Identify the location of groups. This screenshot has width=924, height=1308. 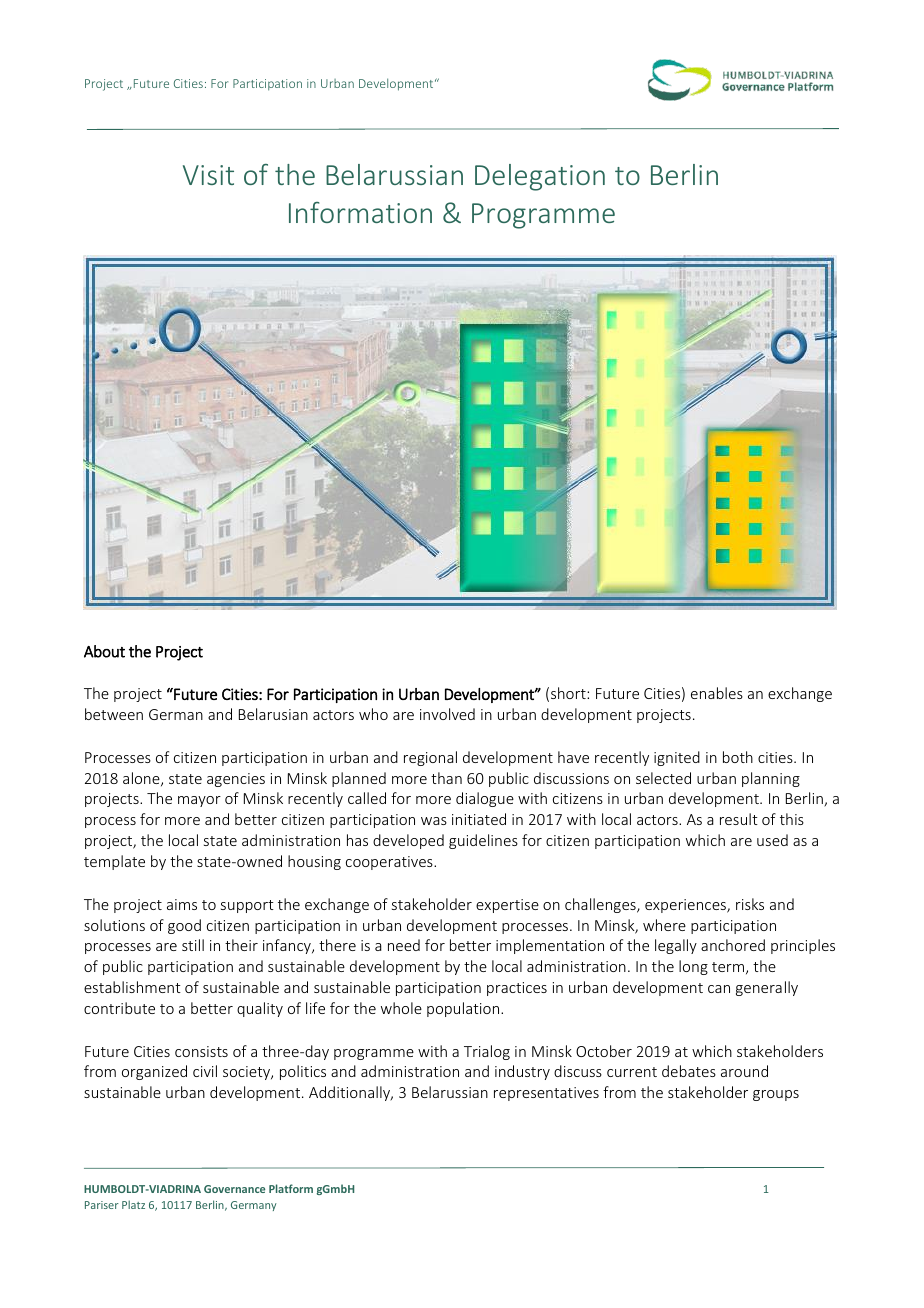
(776, 1095).
